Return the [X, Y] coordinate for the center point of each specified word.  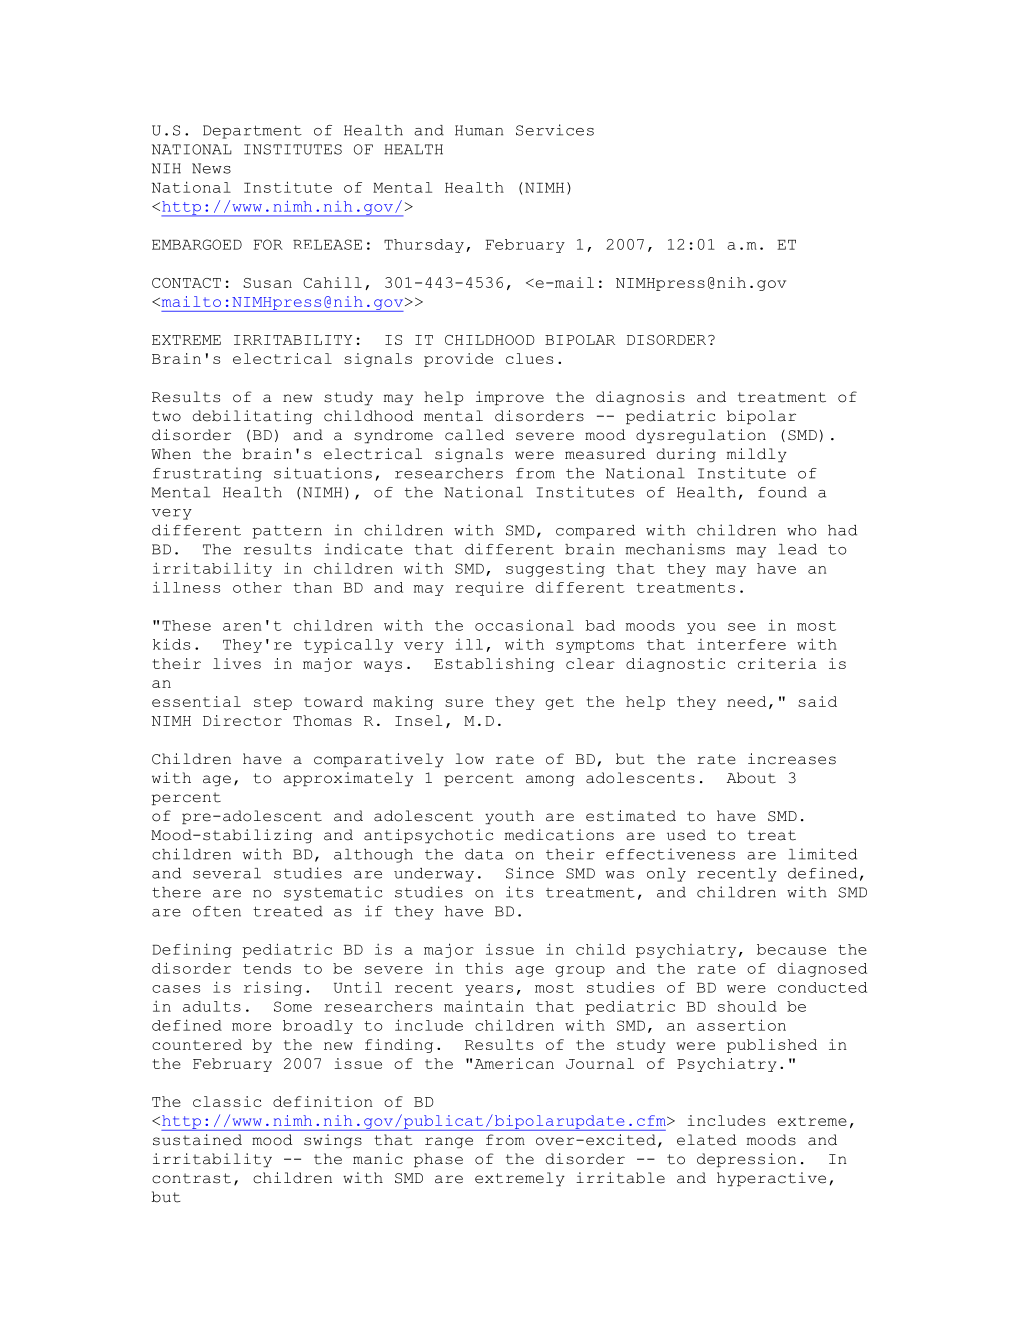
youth [509, 817]
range [449, 1142]
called [474, 435]
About [751, 778]
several [227, 873]
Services [555, 130]
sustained [197, 1140]
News [211, 168]
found [782, 492]
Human [479, 130]
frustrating [207, 474]
